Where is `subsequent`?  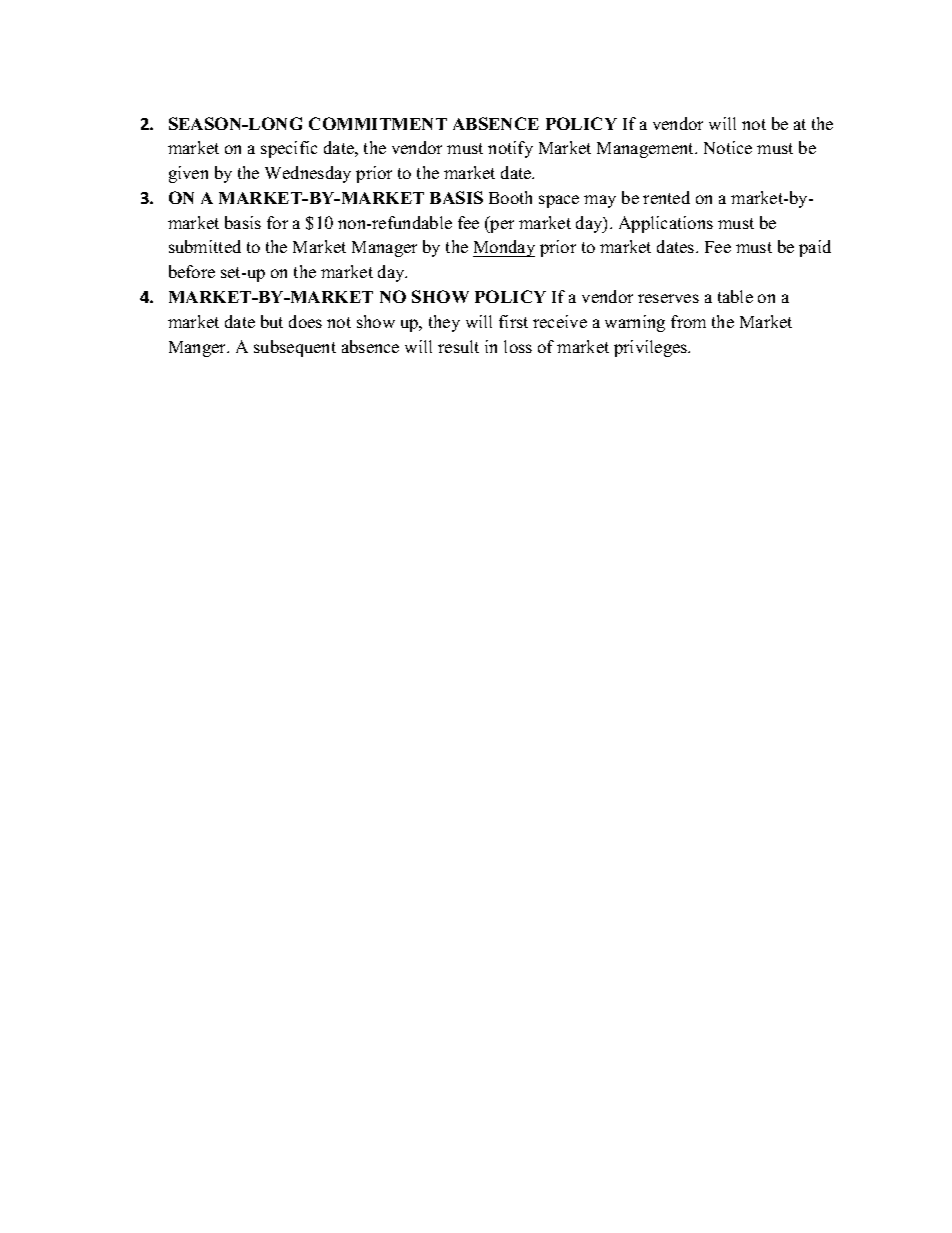
subsequent is located at coordinates (295, 348).
